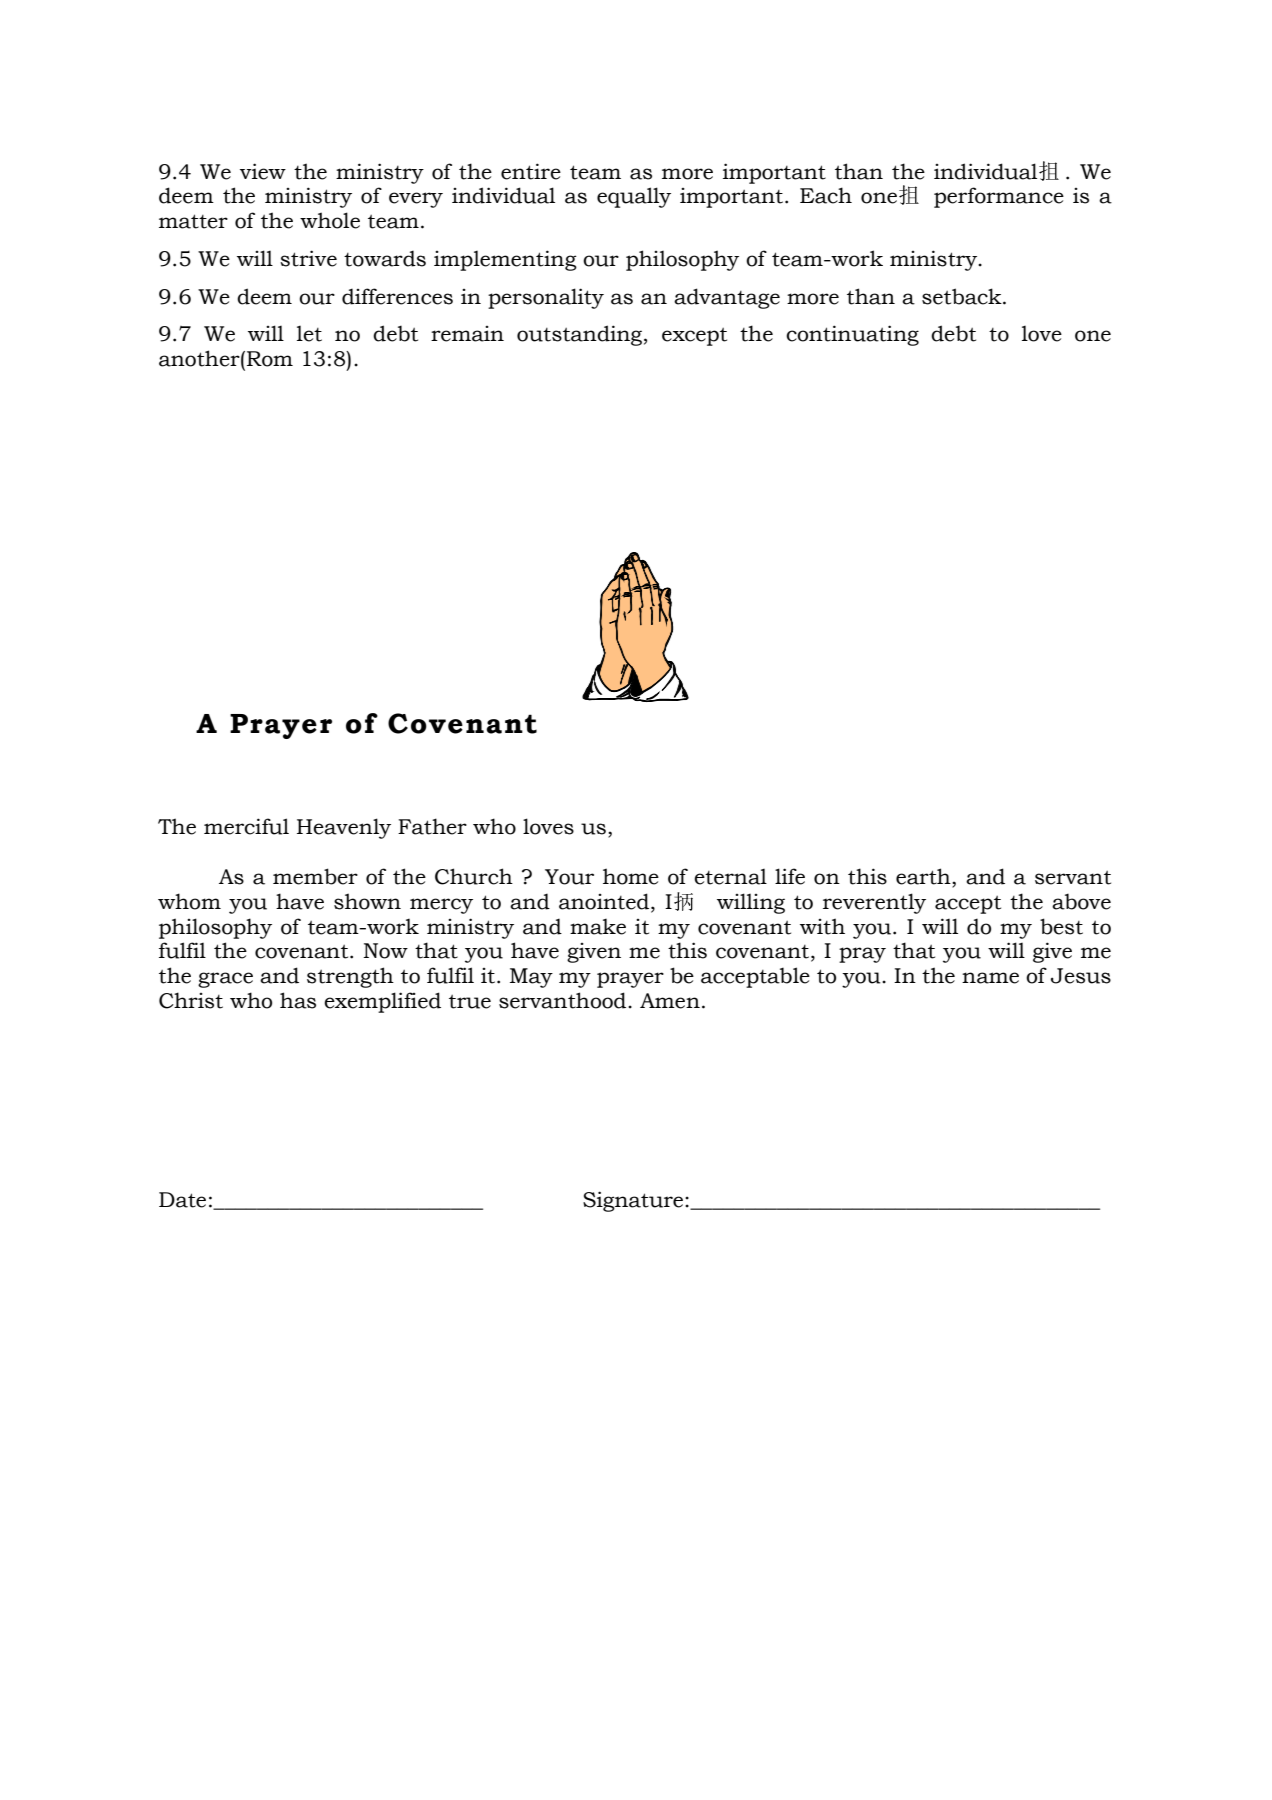 This image has width=1272, height=1800. Describe the element at coordinates (999, 197) in the image. I see `performance` at that location.
